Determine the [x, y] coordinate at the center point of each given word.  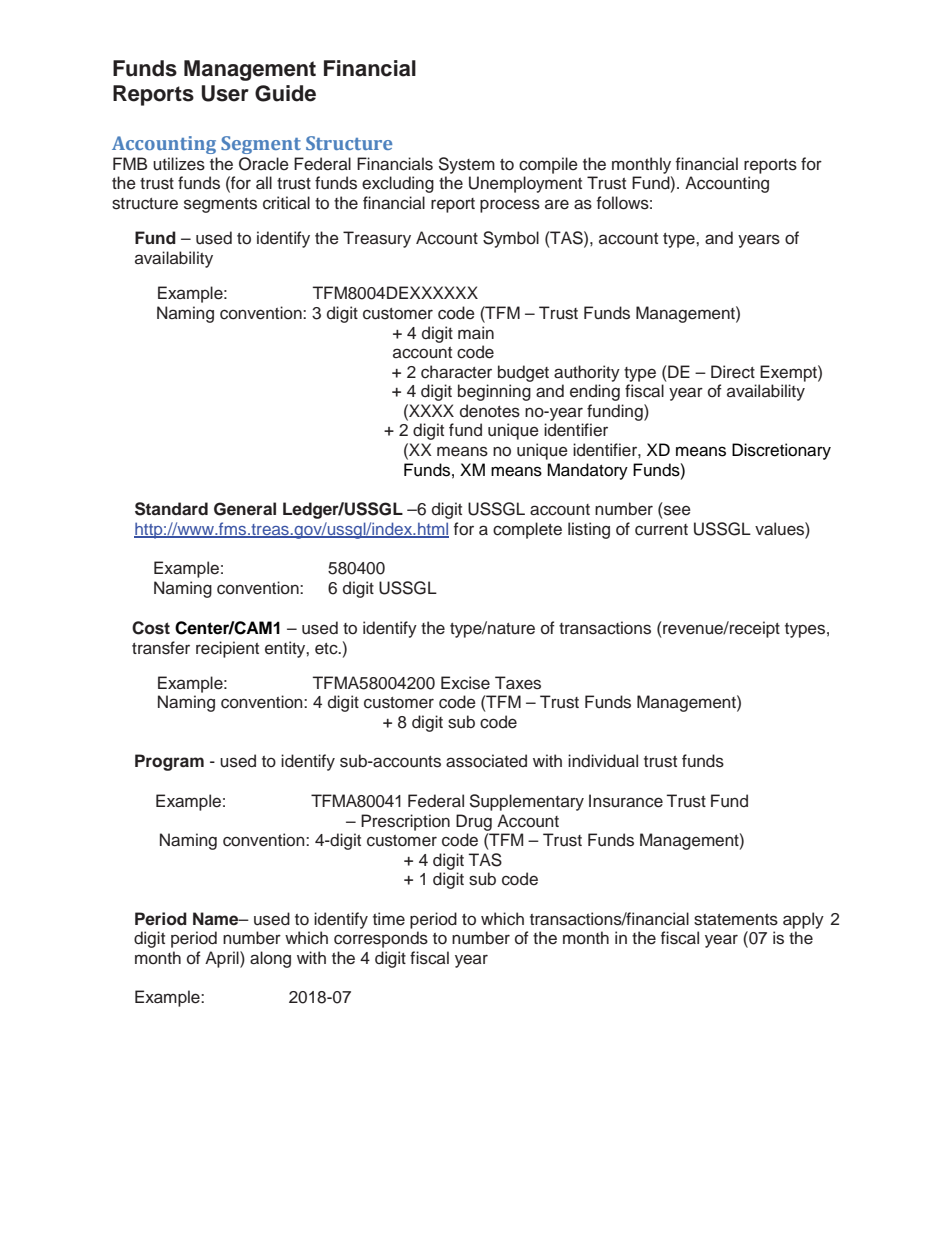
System [467, 165]
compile [548, 165]
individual [603, 761]
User [225, 93]
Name [217, 919]
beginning [494, 392]
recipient [227, 649]
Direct [733, 372]
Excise [465, 683]
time [389, 919]
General [245, 509]
